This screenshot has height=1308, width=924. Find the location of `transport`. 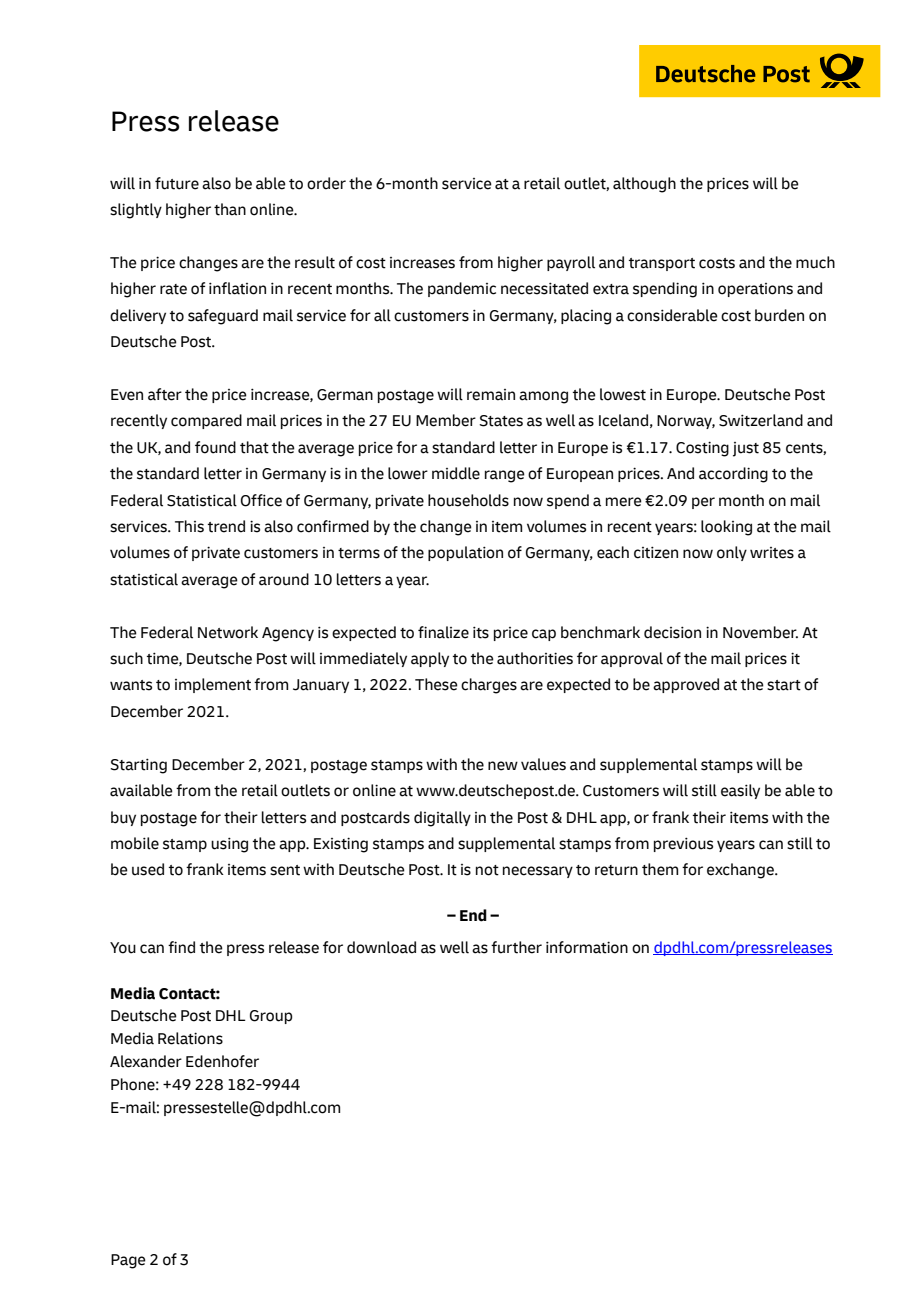

transport is located at coordinates (662, 264).
